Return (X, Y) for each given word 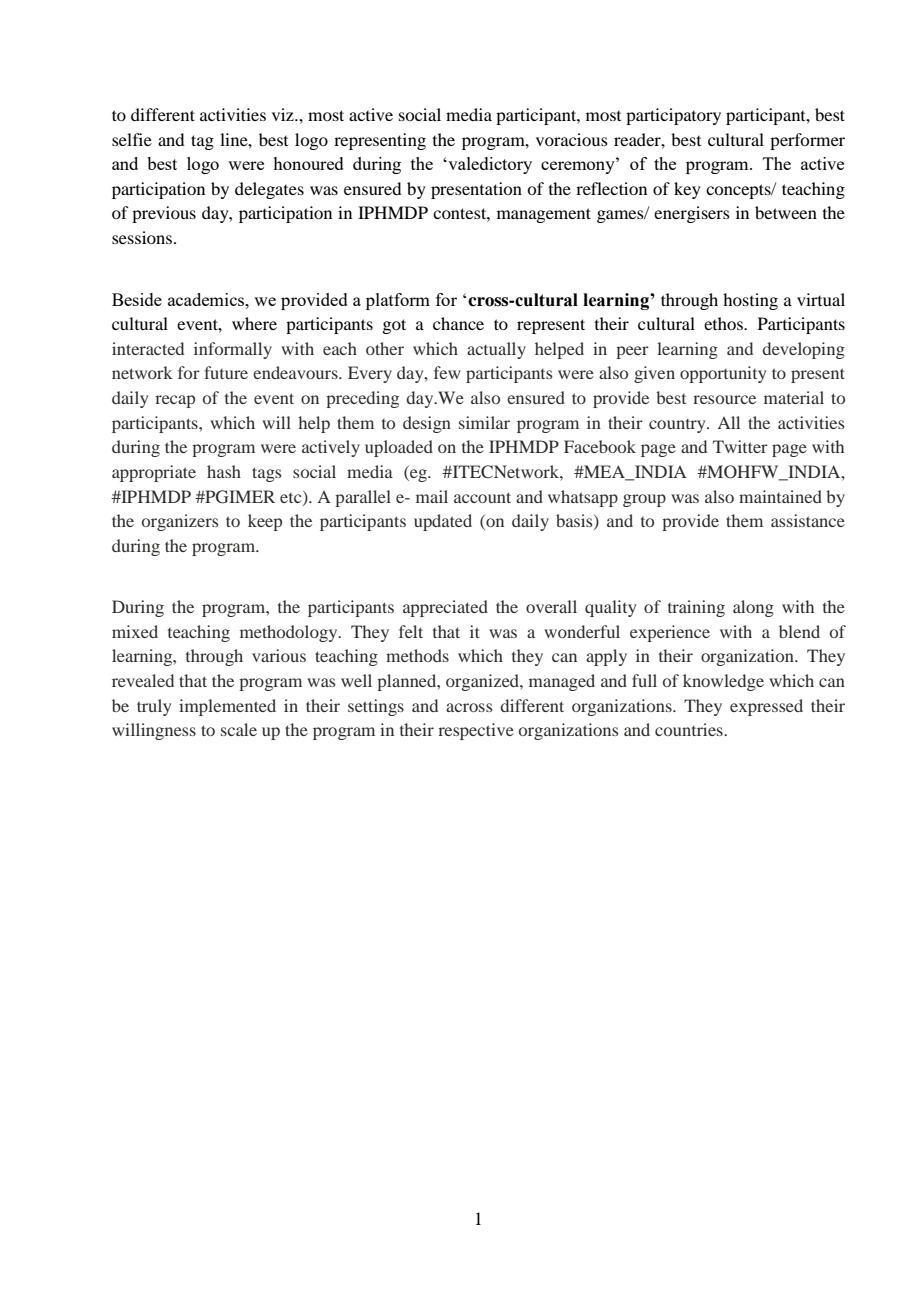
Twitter (740, 446)
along (753, 608)
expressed (766, 707)
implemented (227, 707)
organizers (180, 522)
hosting (750, 301)
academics (207, 299)
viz (284, 114)
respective (476, 731)
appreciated (445, 608)
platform (398, 301)
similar (484, 422)
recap (175, 401)
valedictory (489, 165)
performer (807, 141)
